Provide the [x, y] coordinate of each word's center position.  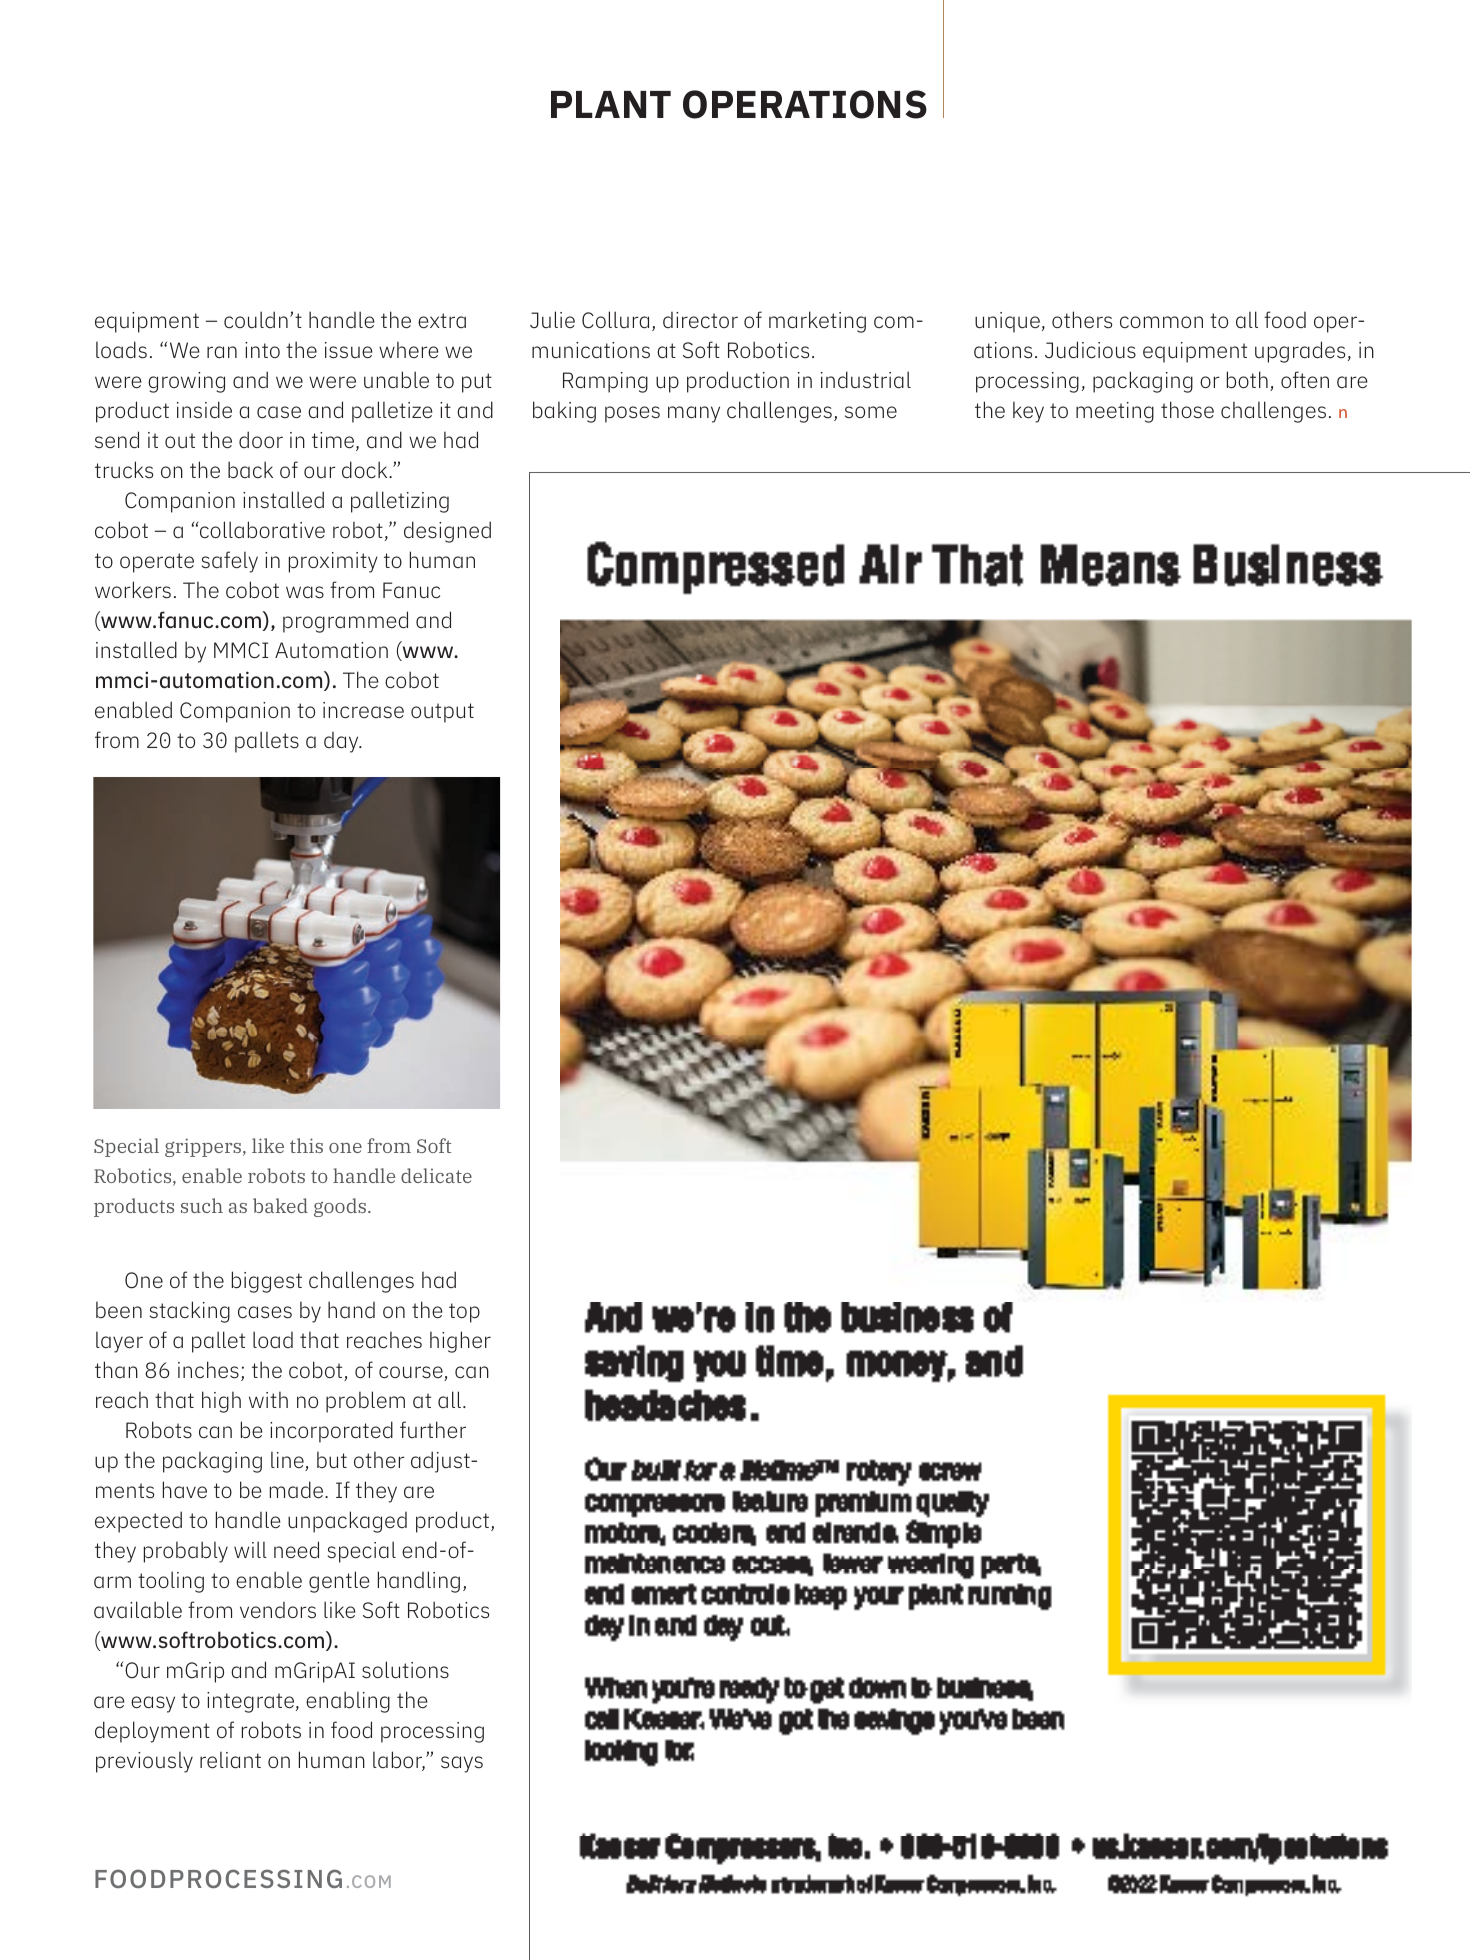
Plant [611, 104]
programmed [345, 622]
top [464, 1313]
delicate [436, 1175]
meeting [1115, 412]
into [262, 350]
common [1161, 322]
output [442, 713]
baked [280, 1205]
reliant [230, 1760]
